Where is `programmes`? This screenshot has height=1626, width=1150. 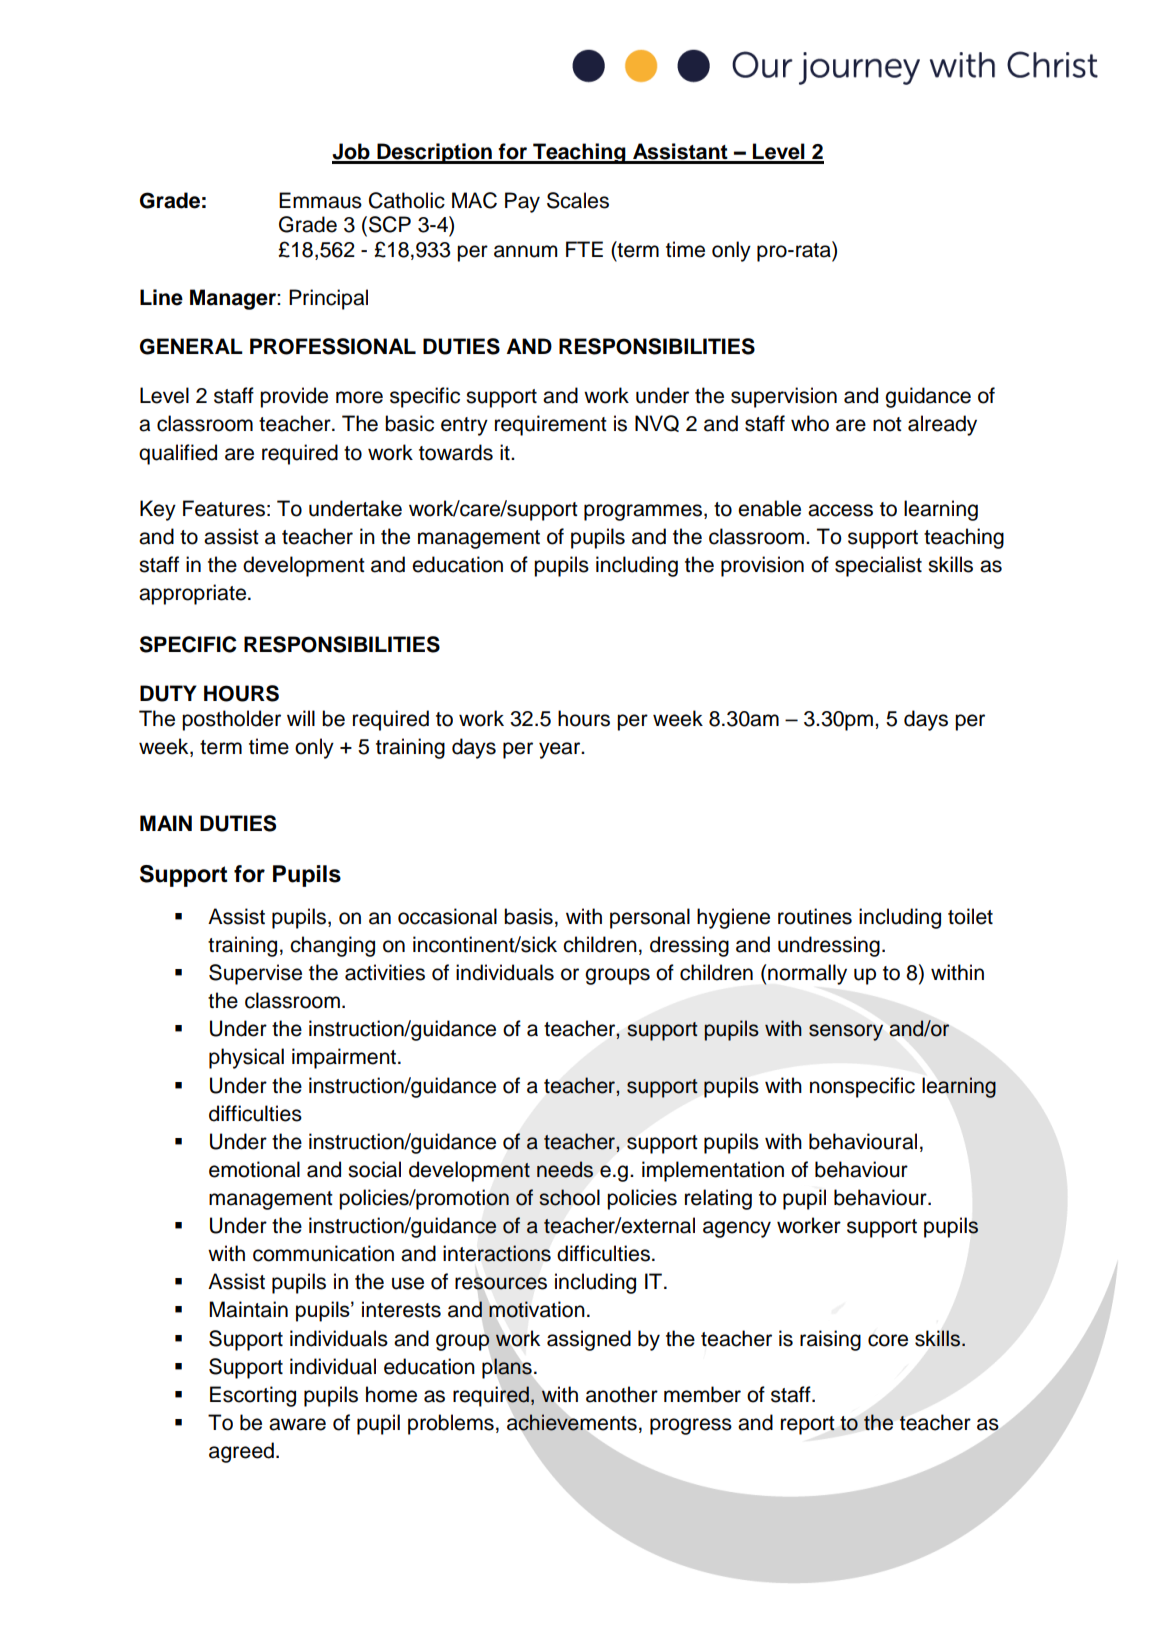 programmes is located at coordinates (644, 512).
